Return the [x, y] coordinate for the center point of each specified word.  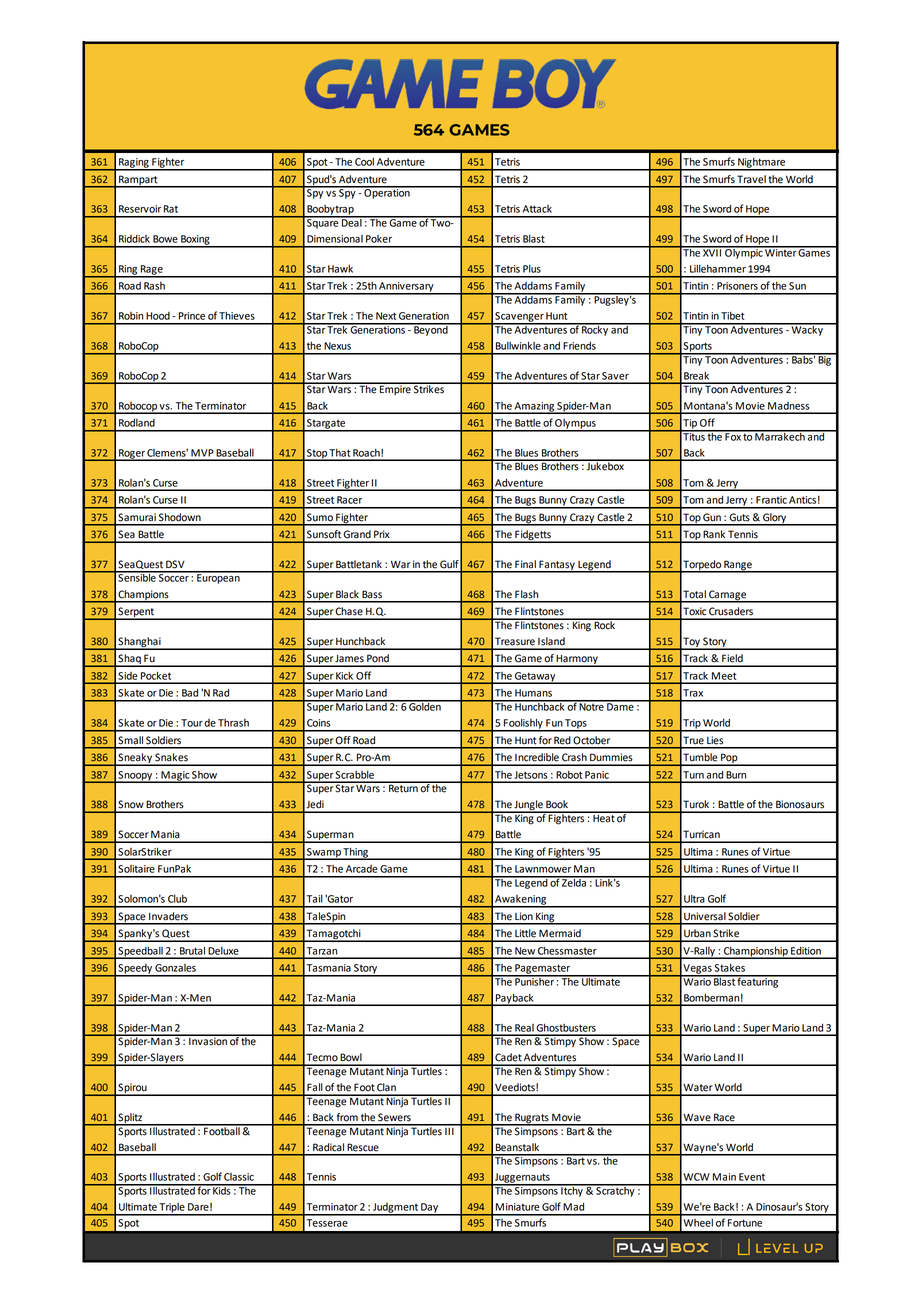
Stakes [730, 968]
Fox [733, 436]
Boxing [195, 241]
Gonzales [175, 968]
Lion [524, 916]
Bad [190, 693]
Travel [751, 179]
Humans [533, 693]
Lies [715, 740]
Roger [132, 455]
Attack [537, 209]
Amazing [534, 408]
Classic [239, 1177]
